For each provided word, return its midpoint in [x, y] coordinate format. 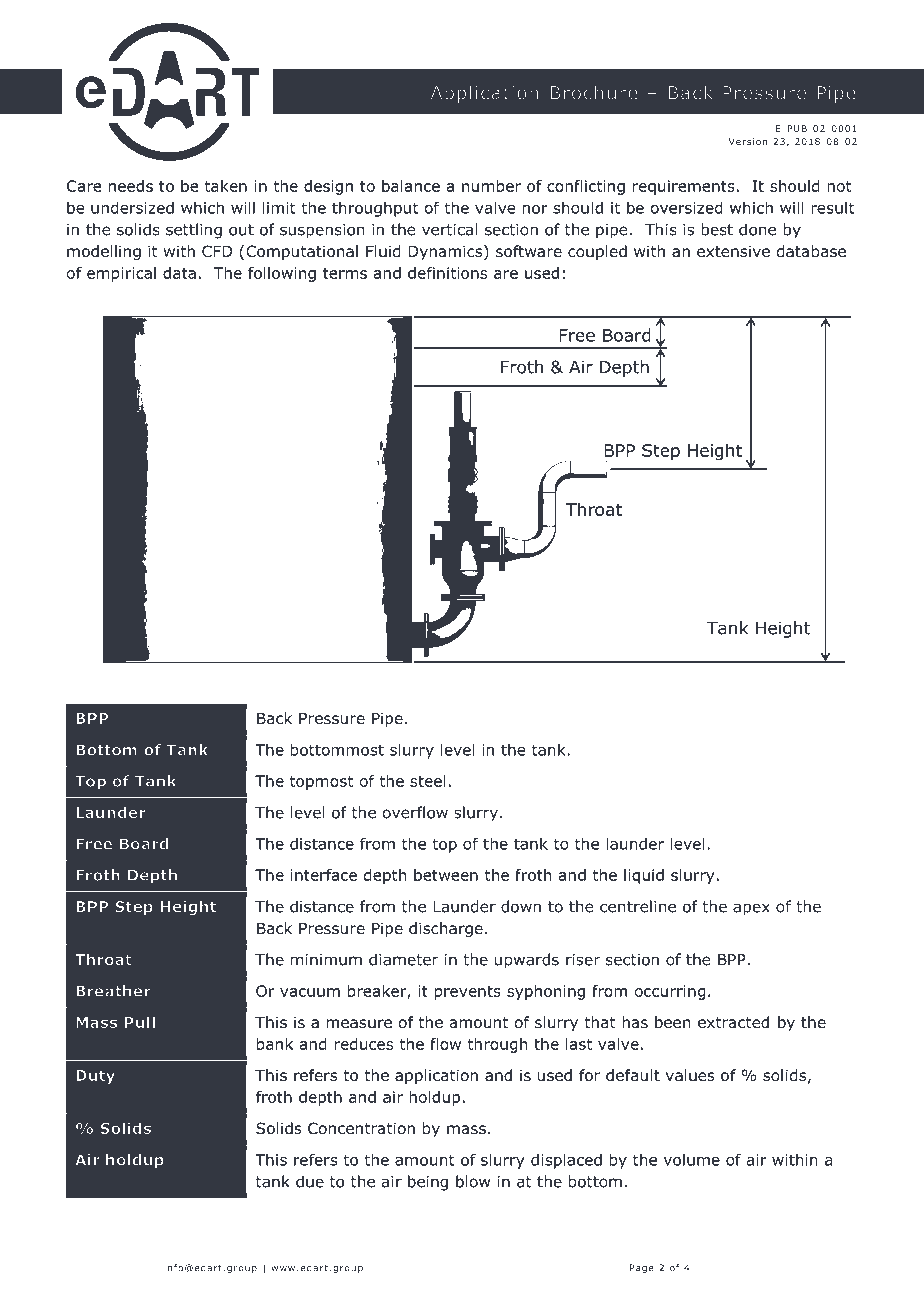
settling [194, 231]
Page [642, 1268]
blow [473, 1181]
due [310, 1181]
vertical [449, 229]
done [757, 229]
